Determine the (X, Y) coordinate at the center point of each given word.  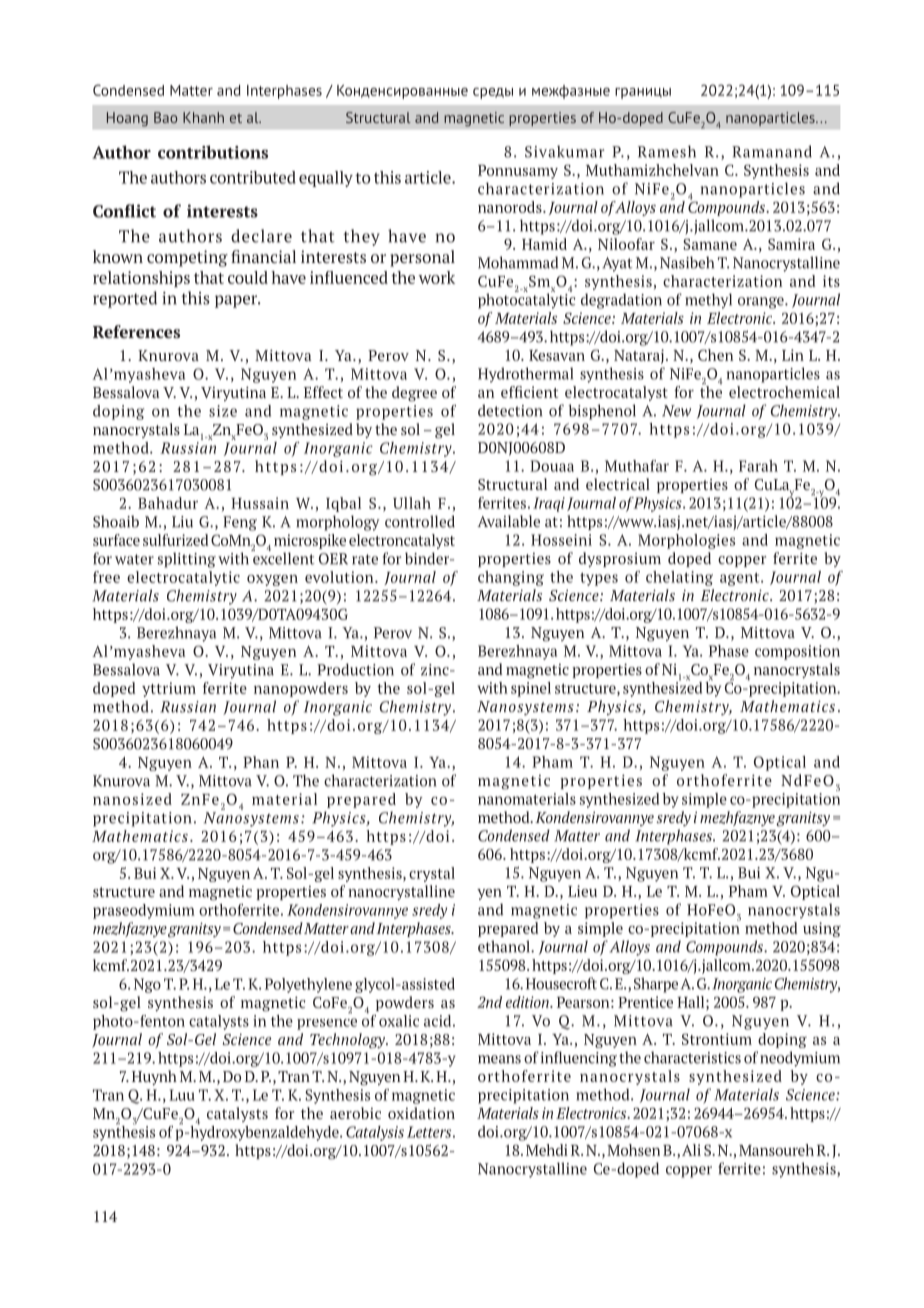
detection (510, 410)
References (136, 331)
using (822, 929)
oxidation (421, 1113)
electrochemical (784, 392)
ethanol (505, 946)
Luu (182, 1095)
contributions (213, 152)
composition (797, 652)
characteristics (692, 1057)
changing (511, 578)
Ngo (147, 985)
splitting (186, 560)
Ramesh (667, 151)
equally (326, 179)
